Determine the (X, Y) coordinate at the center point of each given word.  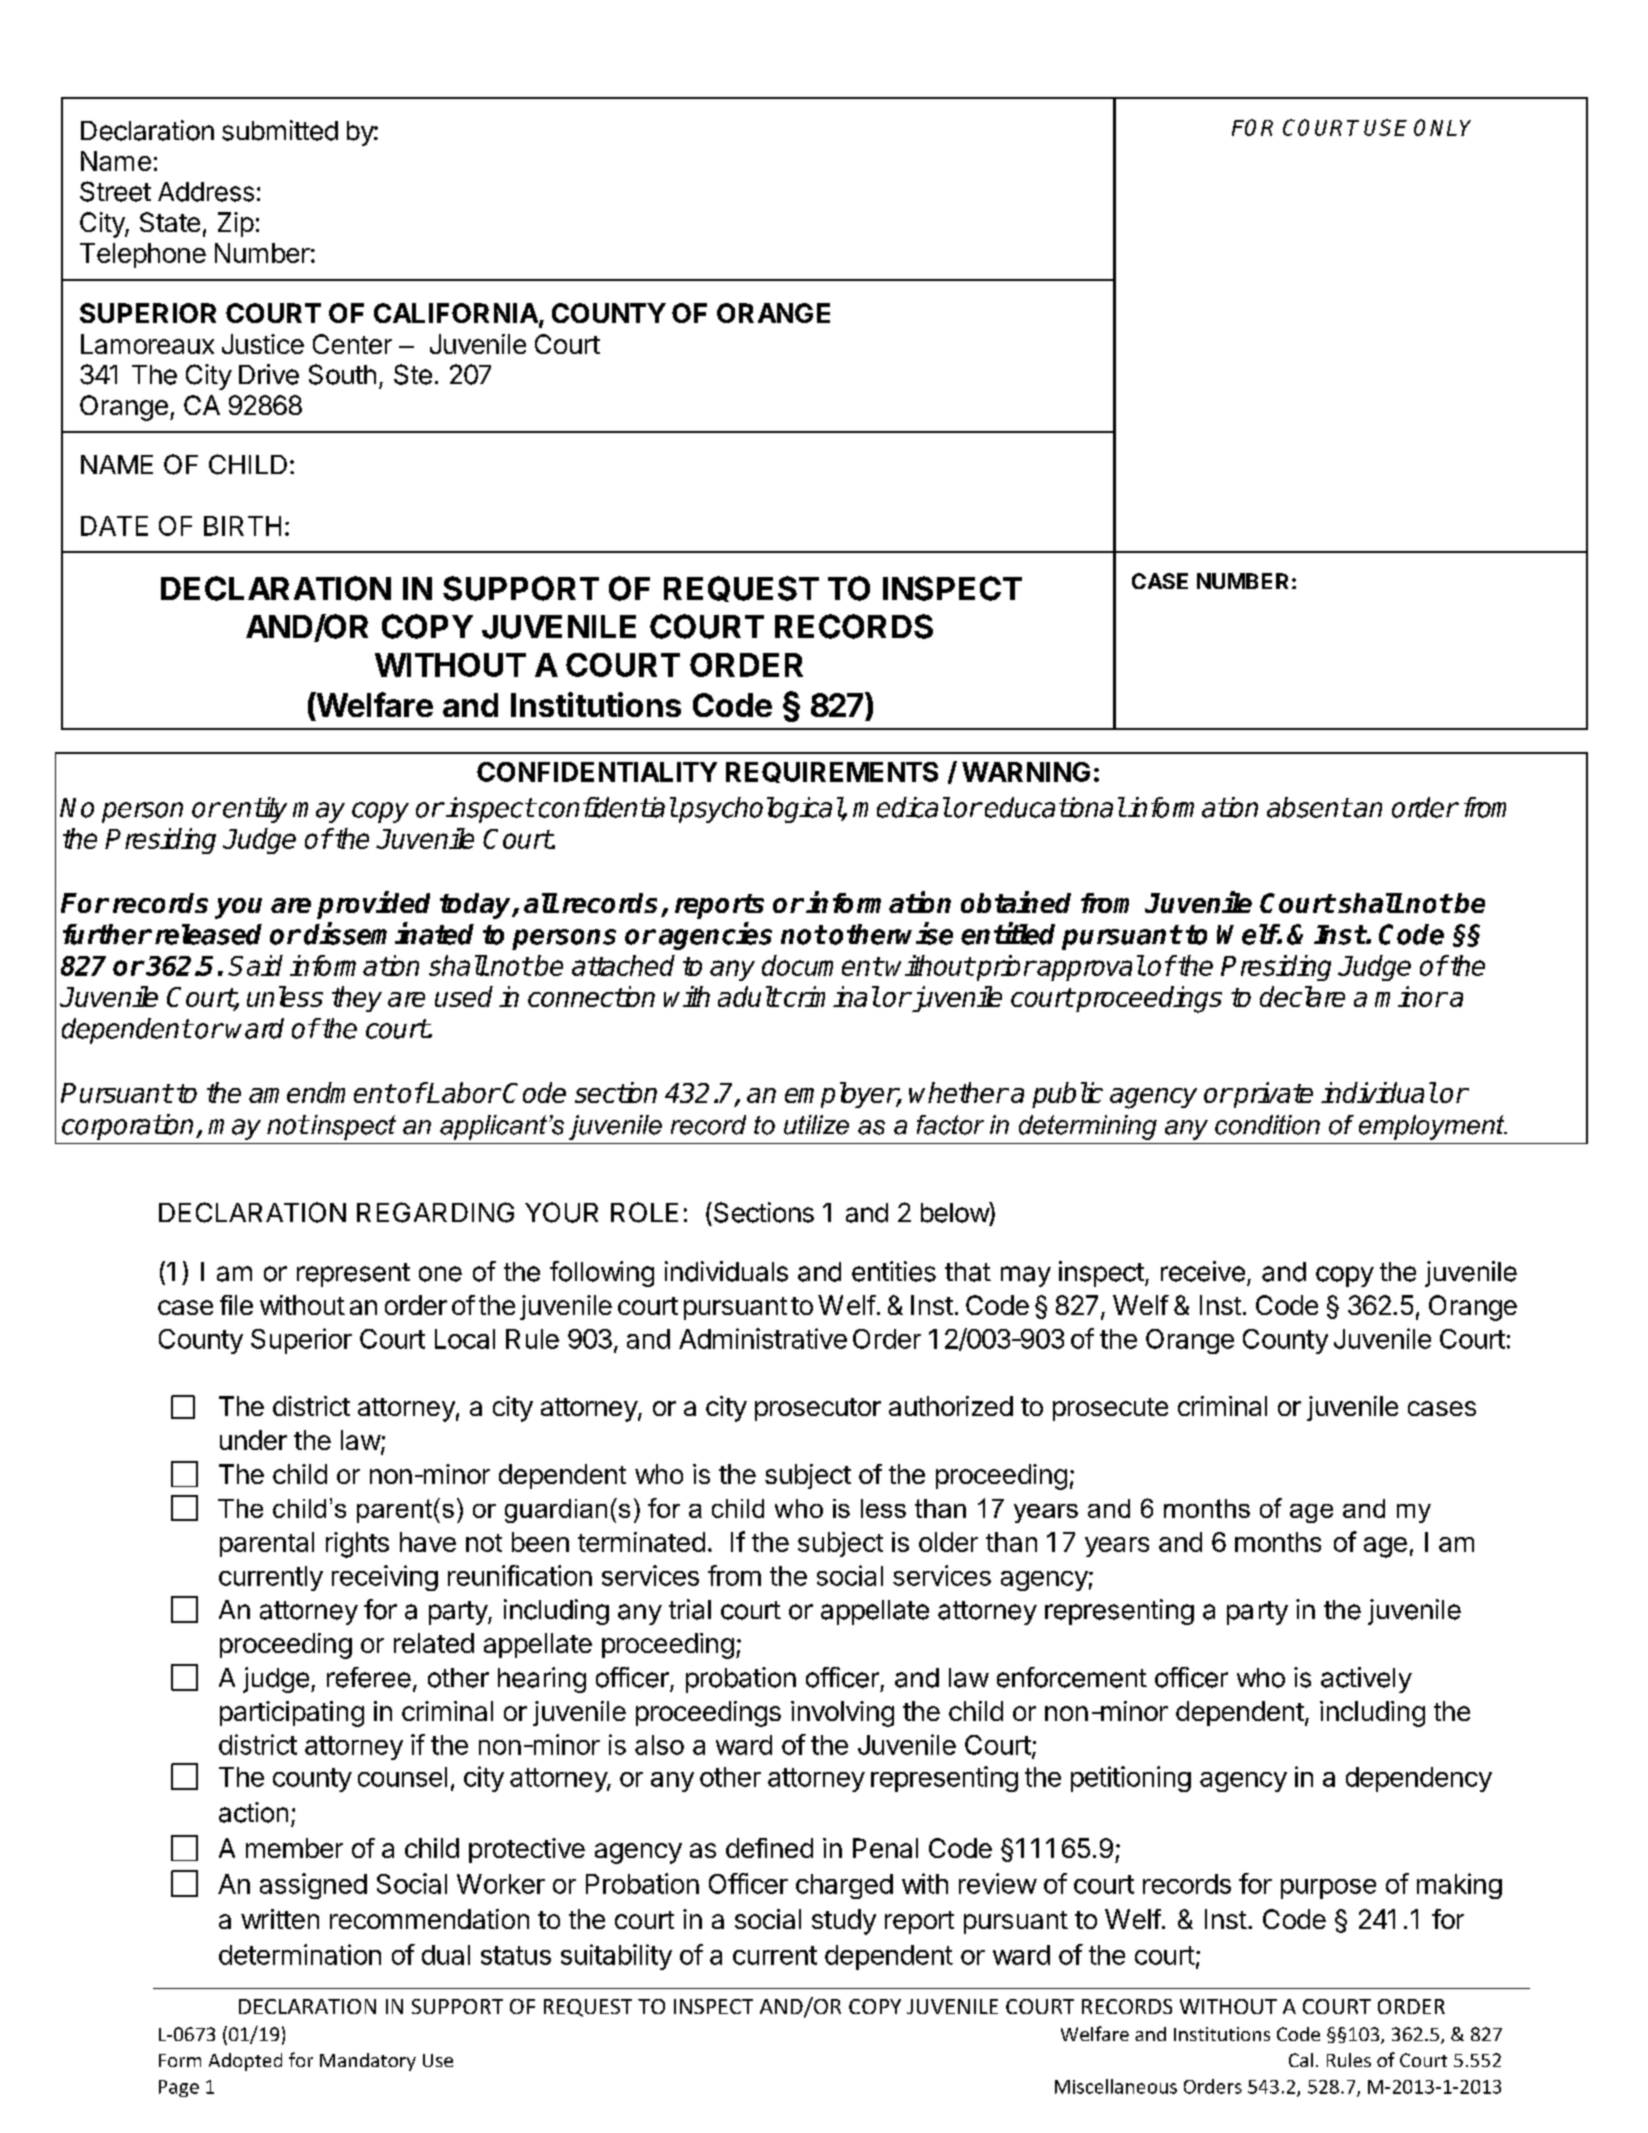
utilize (816, 1125)
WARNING (1026, 772)
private (1272, 1095)
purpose (1328, 1889)
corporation (129, 1127)
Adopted (245, 2062)
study (844, 1922)
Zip (236, 224)
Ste (413, 374)
